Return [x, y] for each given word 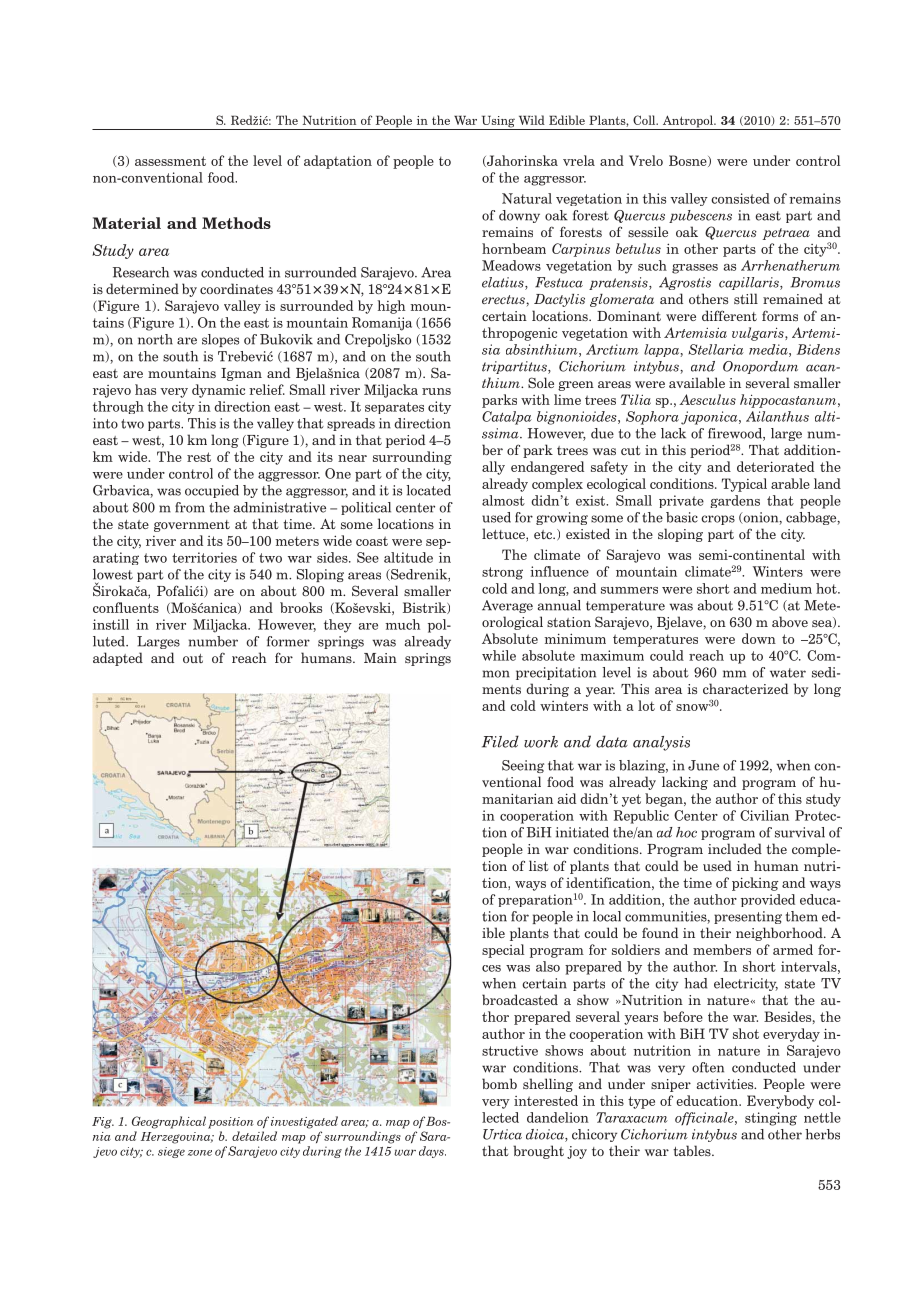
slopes [220, 340]
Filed [500, 741]
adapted [118, 659]
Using [498, 122]
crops [718, 520]
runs [436, 391]
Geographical [169, 1122]
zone [200, 1153]
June [703, 765]
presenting [748, 917]
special [503, 951]
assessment [170, 161]
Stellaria [716, 349]
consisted [740, 198]
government [192, 526]
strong [502, 573]
